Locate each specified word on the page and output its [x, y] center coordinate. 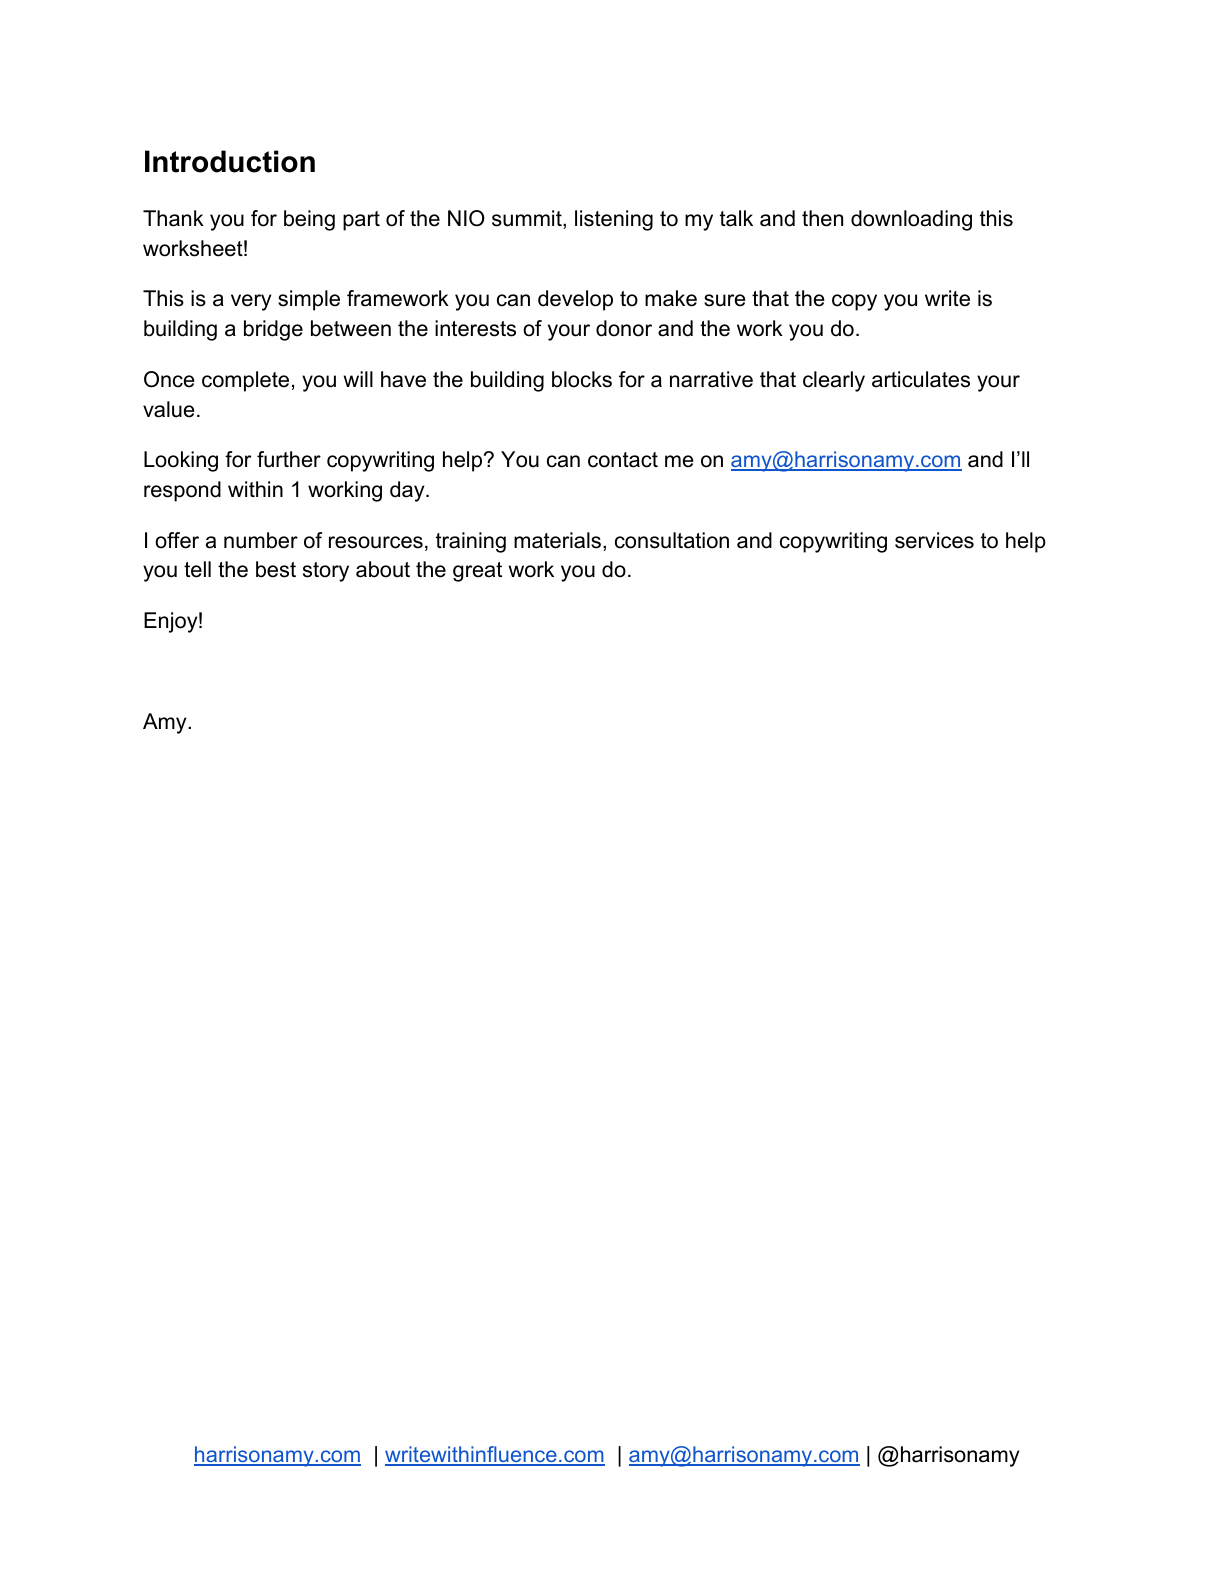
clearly [834, 381]
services [934, 540]
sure [725, 300]
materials [559, 541]
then [822, 218]
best [276, 569]
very [251, 302]
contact [623, 460]
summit [528, 219]
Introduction [230, 161]
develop [575, 300]
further [289, 459]
